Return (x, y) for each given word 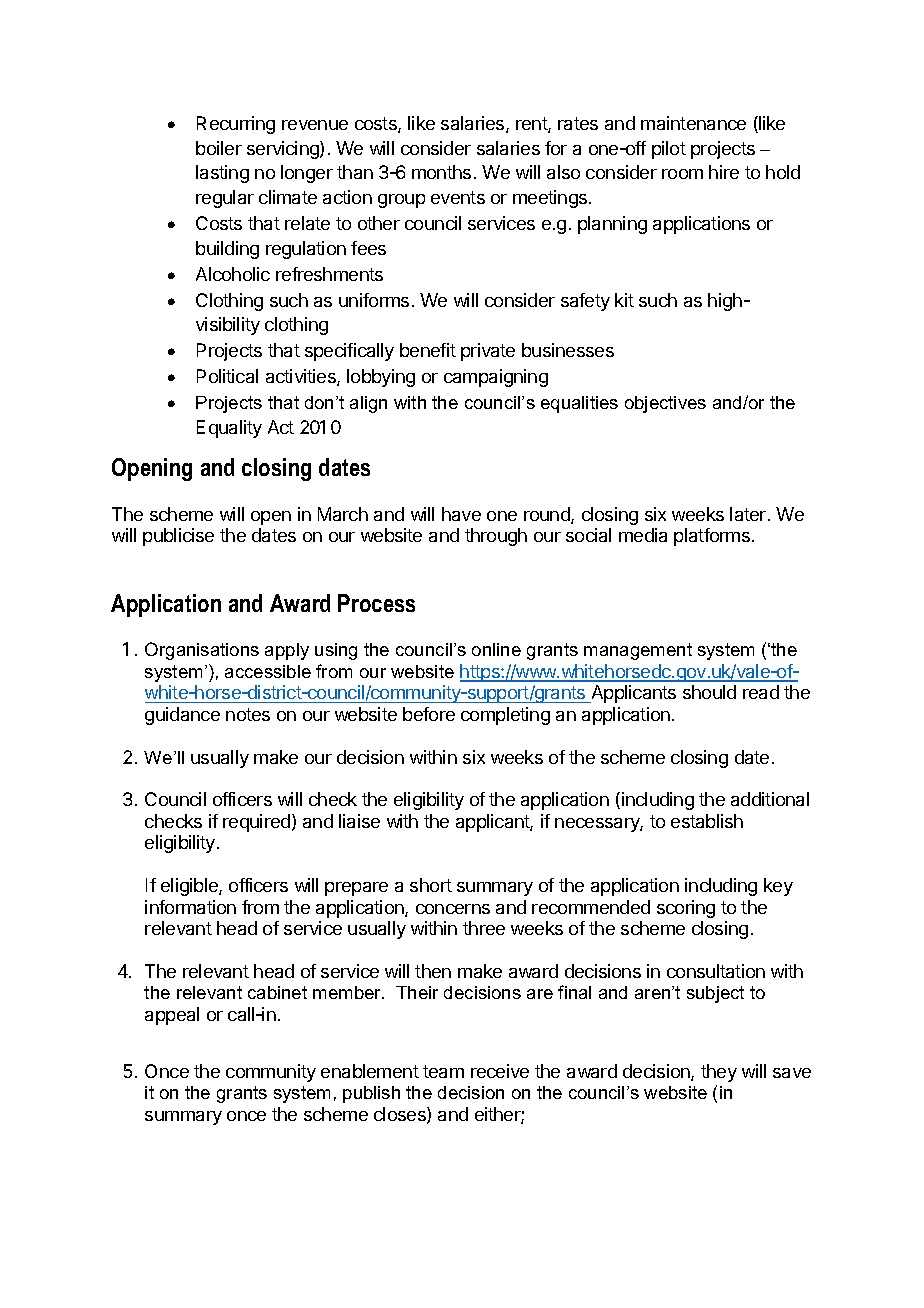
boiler (219, 148)
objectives (665, 404)
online (496, 649)
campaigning (496, 378)
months (441, 172)
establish (707, 821)
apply (287, 651)
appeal (172, 1016)
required (256, 823)
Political (227, 376)
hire (724, 172)
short (431, 885)
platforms (712, 537)
